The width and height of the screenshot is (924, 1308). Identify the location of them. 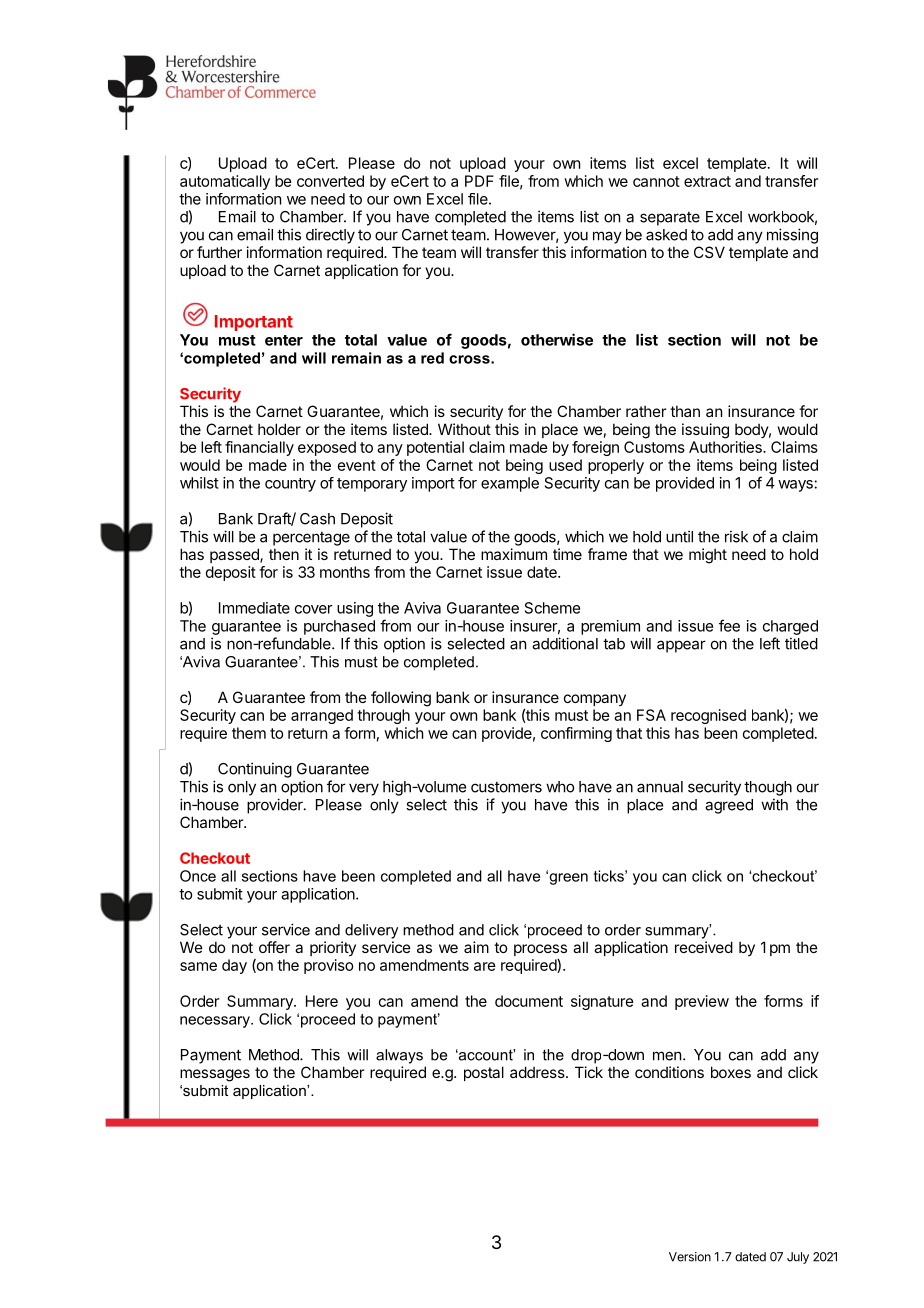
(249, 733).
